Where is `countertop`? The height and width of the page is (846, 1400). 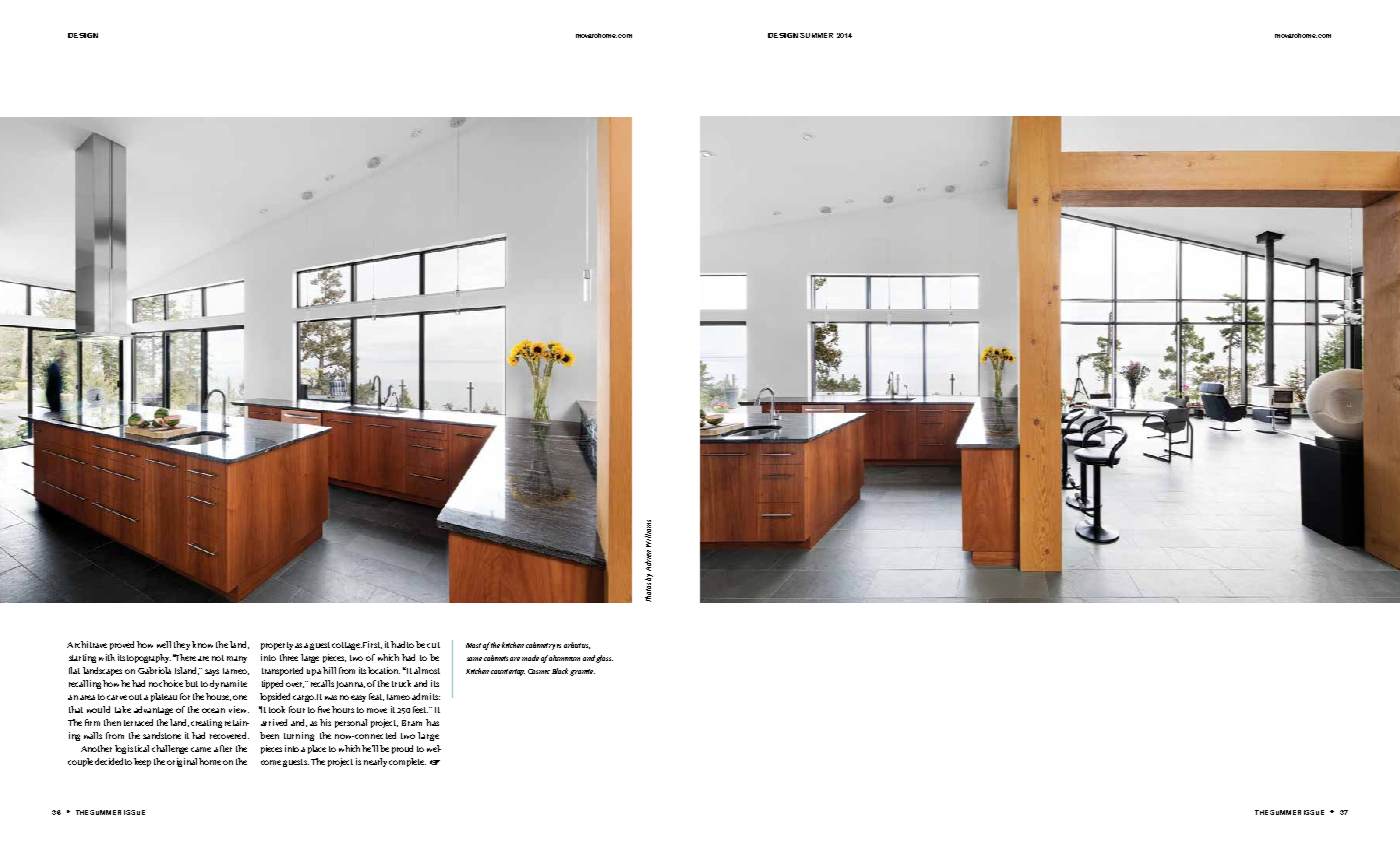
countertop is located at coordinates (508, 672).
